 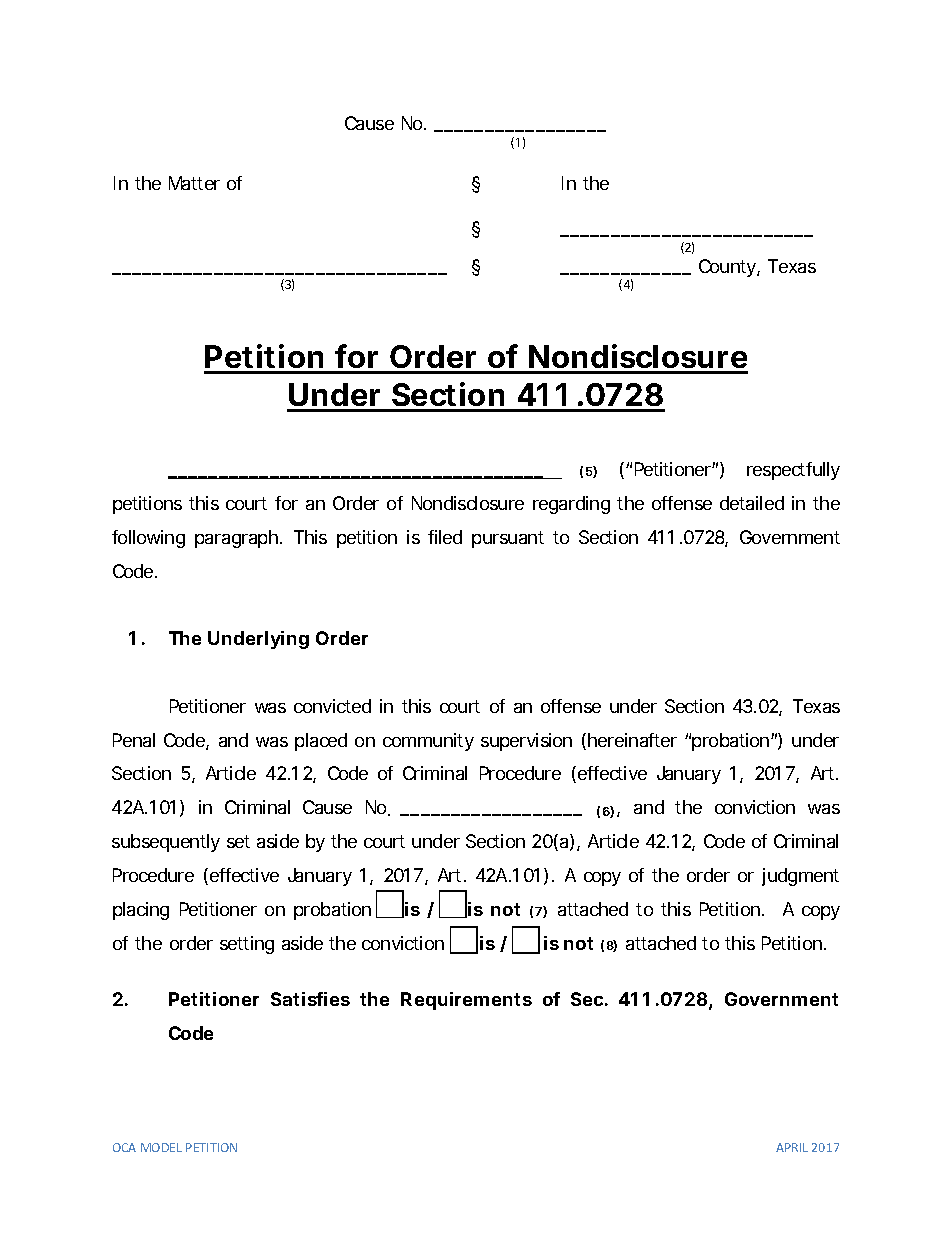 What do you see at coordinates (428, 742) in the screenshot?
I see `community` at bounding box center [428, 742].
